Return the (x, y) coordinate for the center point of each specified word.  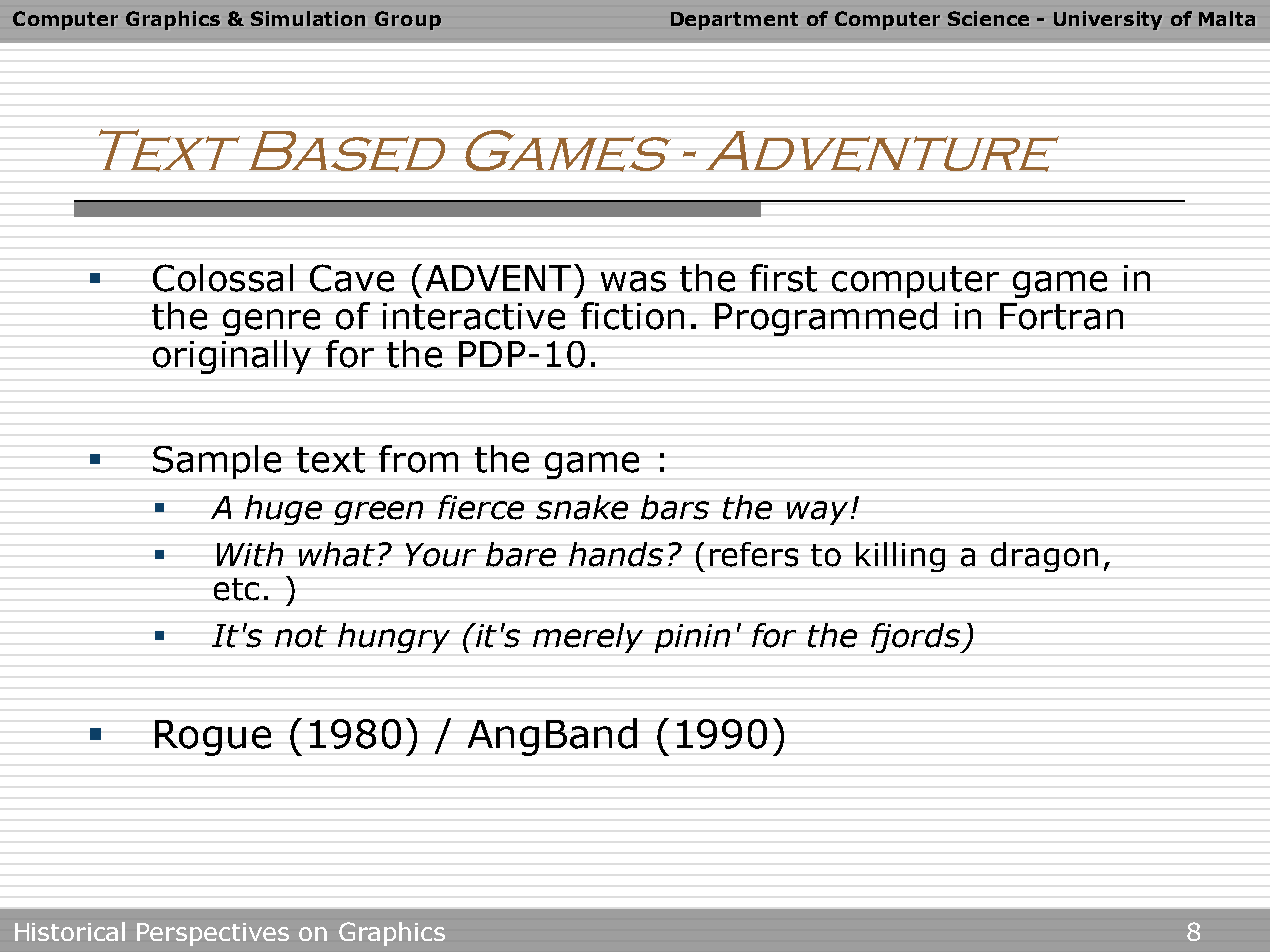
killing (900, 557)
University (1108, 20)
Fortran (1061, 316)
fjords (917, 638)
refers (754, 554)
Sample (217, 462)
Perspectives (213, 934)
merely (588, 638)
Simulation (308, 18)
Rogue (213, 738)
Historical (70, 931)
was (633, 281)
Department (734, 21)
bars (675, 507)
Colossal (223, 278)
